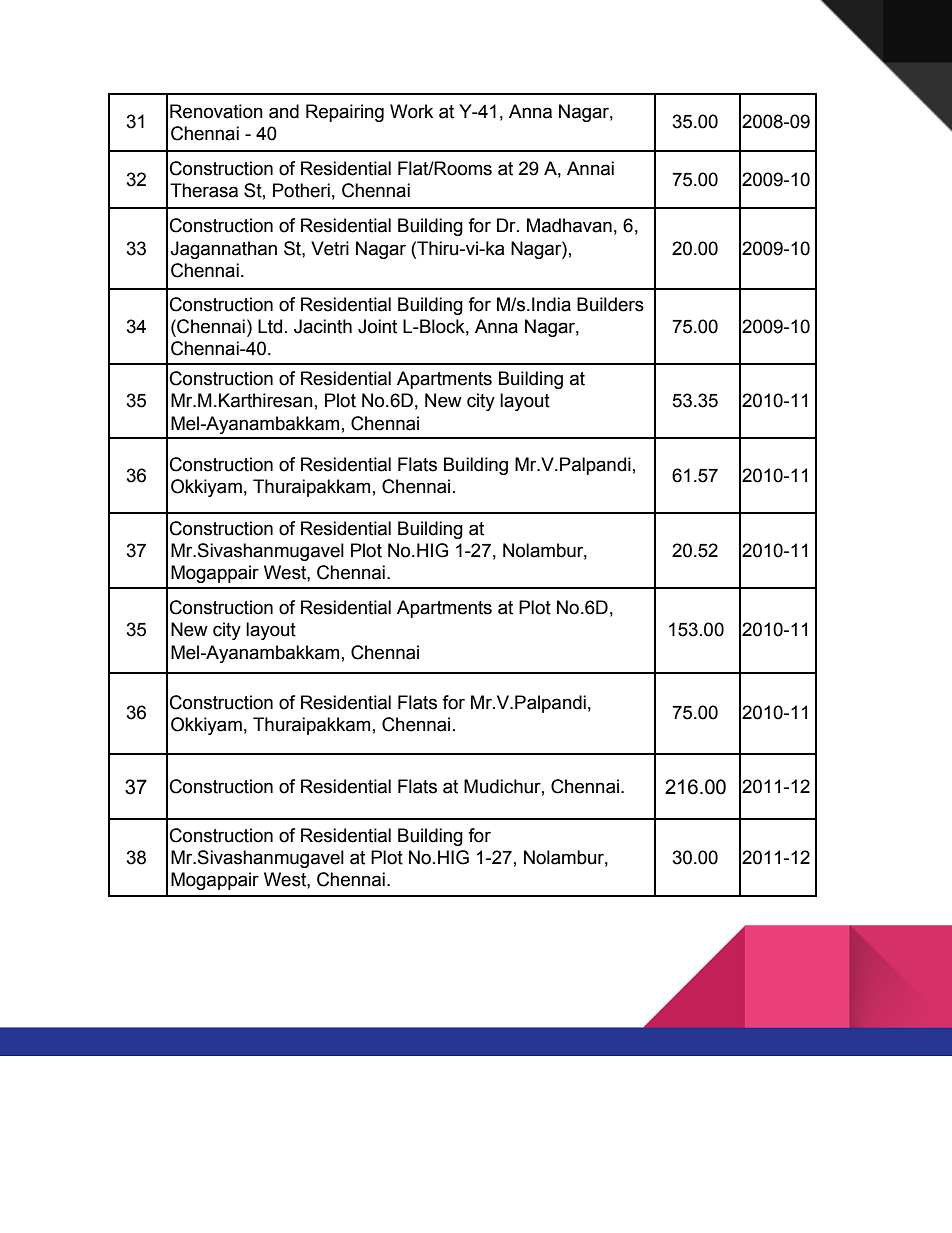  Describe the element at coordinates (411, 111) in the image. I see `Work` at that location.
